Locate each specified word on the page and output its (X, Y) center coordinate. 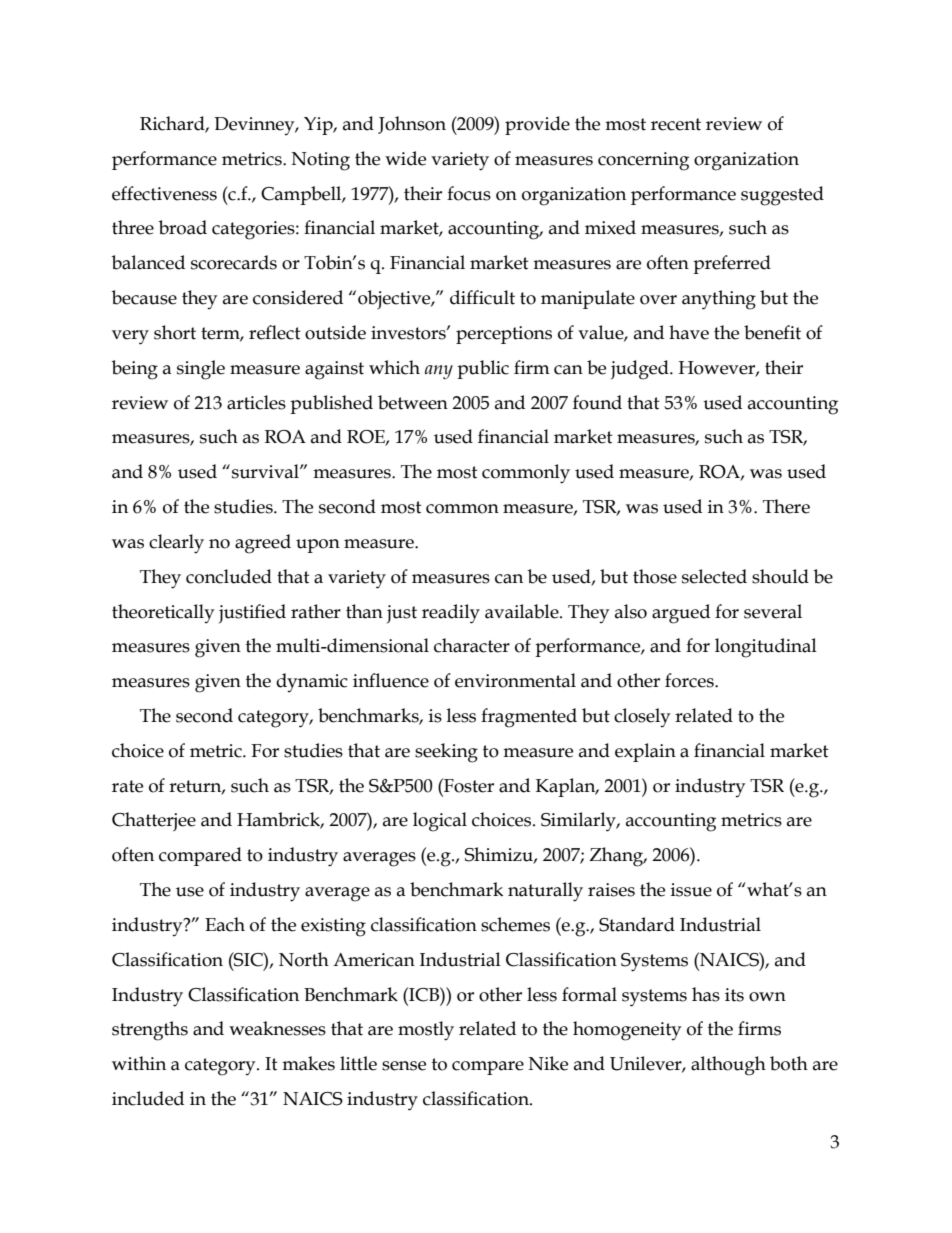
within (139, 1063)
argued (681, 614)
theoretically (163, 613)
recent (676, 124)
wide (405, 158)
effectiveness (164, 193)
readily (451, 614)
